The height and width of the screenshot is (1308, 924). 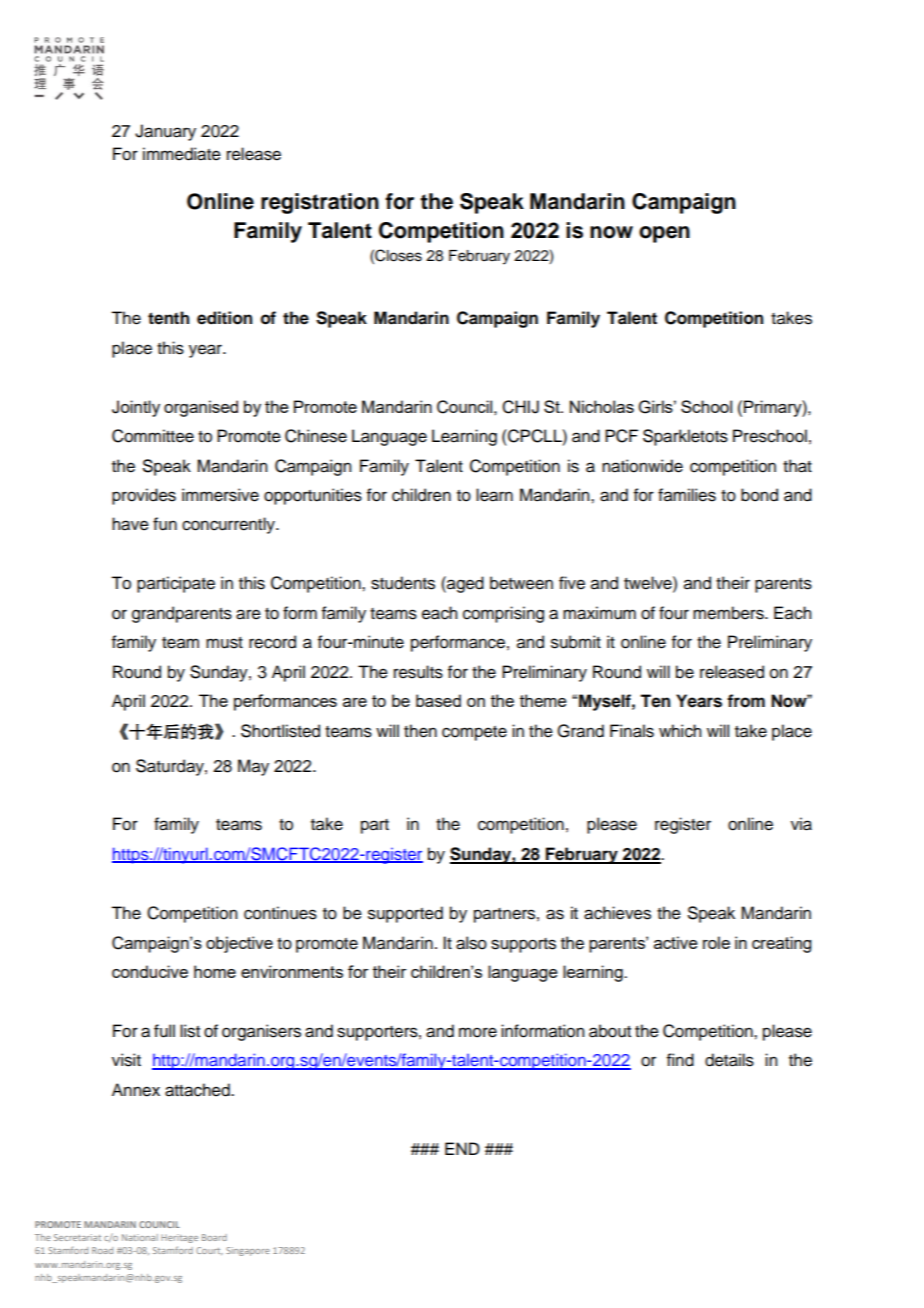 I want to click on role, so click(x=716, y=942).
